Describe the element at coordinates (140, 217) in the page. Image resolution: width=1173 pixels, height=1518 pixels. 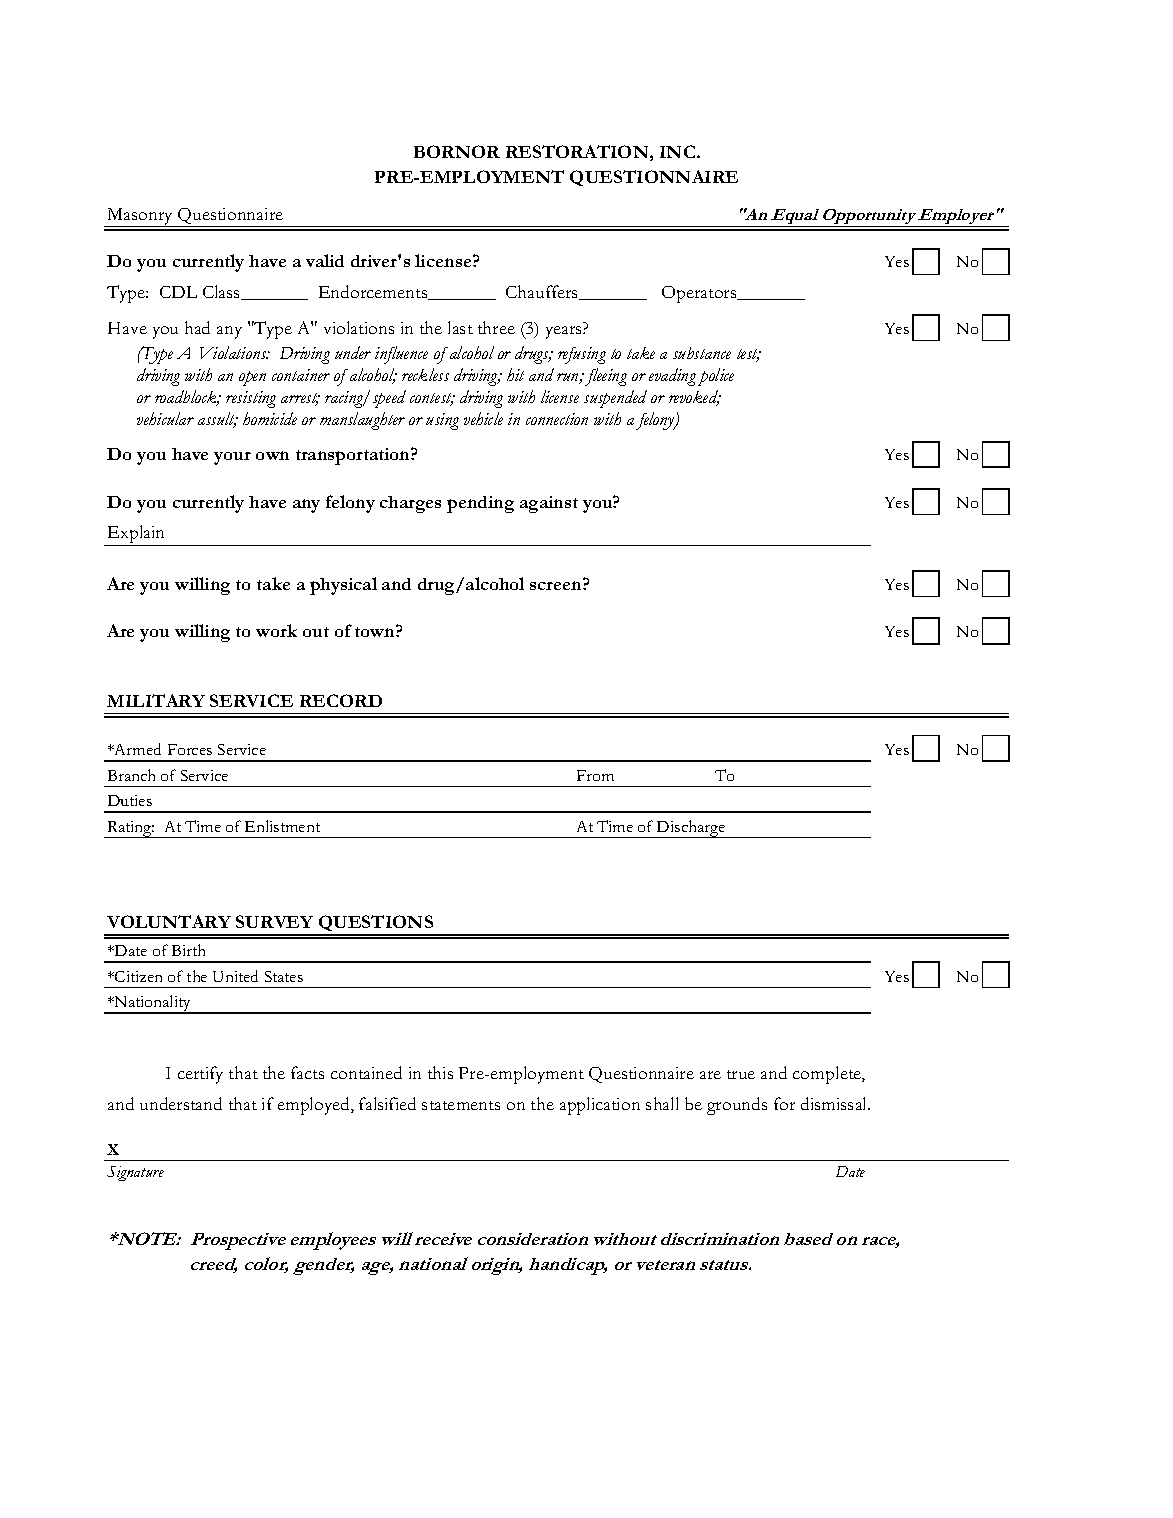
I see `Masonry` at that location.
